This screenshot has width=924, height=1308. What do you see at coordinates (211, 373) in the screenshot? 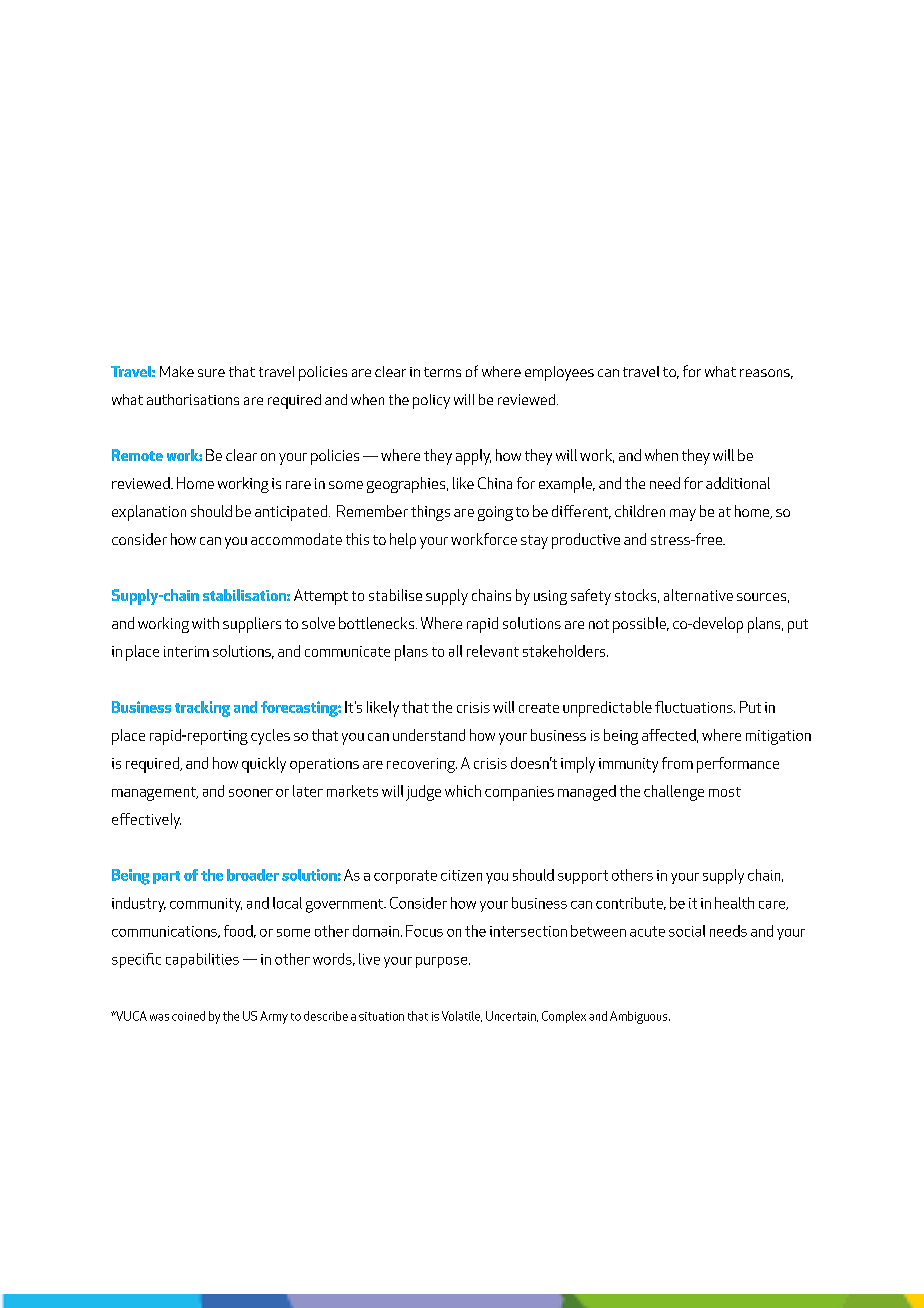
I see `sure` at bounding box center [211, 373].
